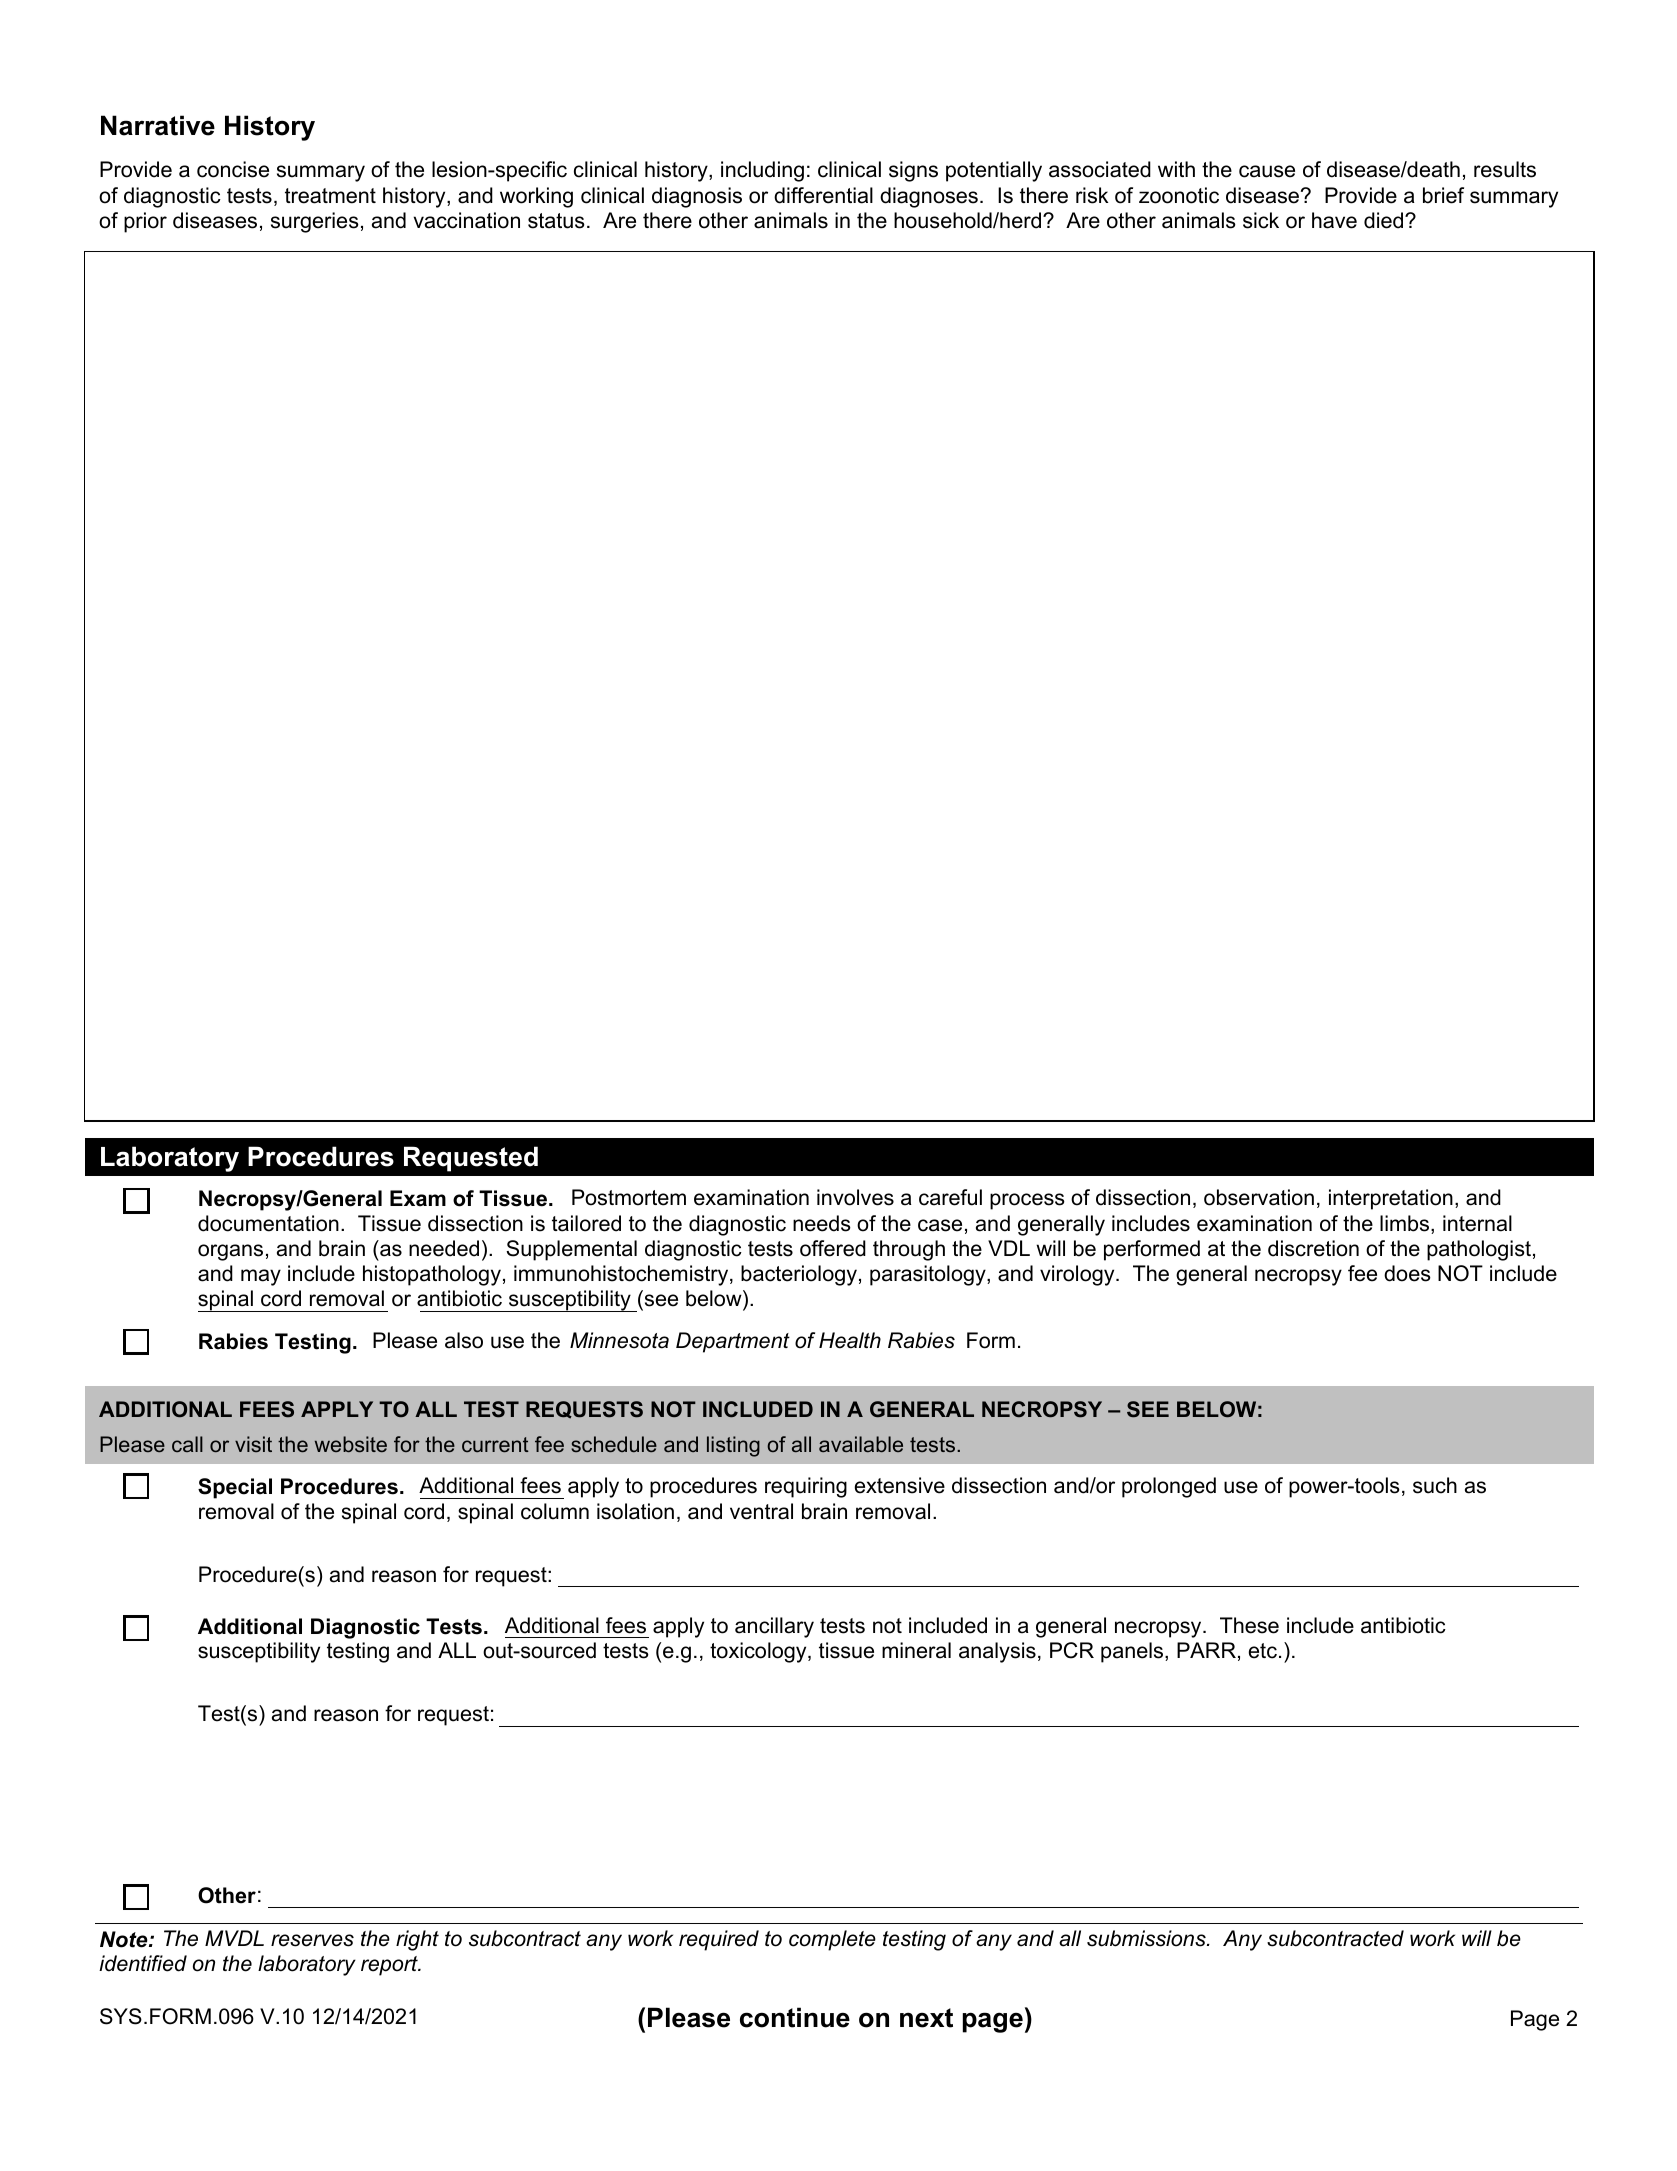 The height and width of the screenshot is (2171, 1677). I want to click on involves, so click(855, 1197).
